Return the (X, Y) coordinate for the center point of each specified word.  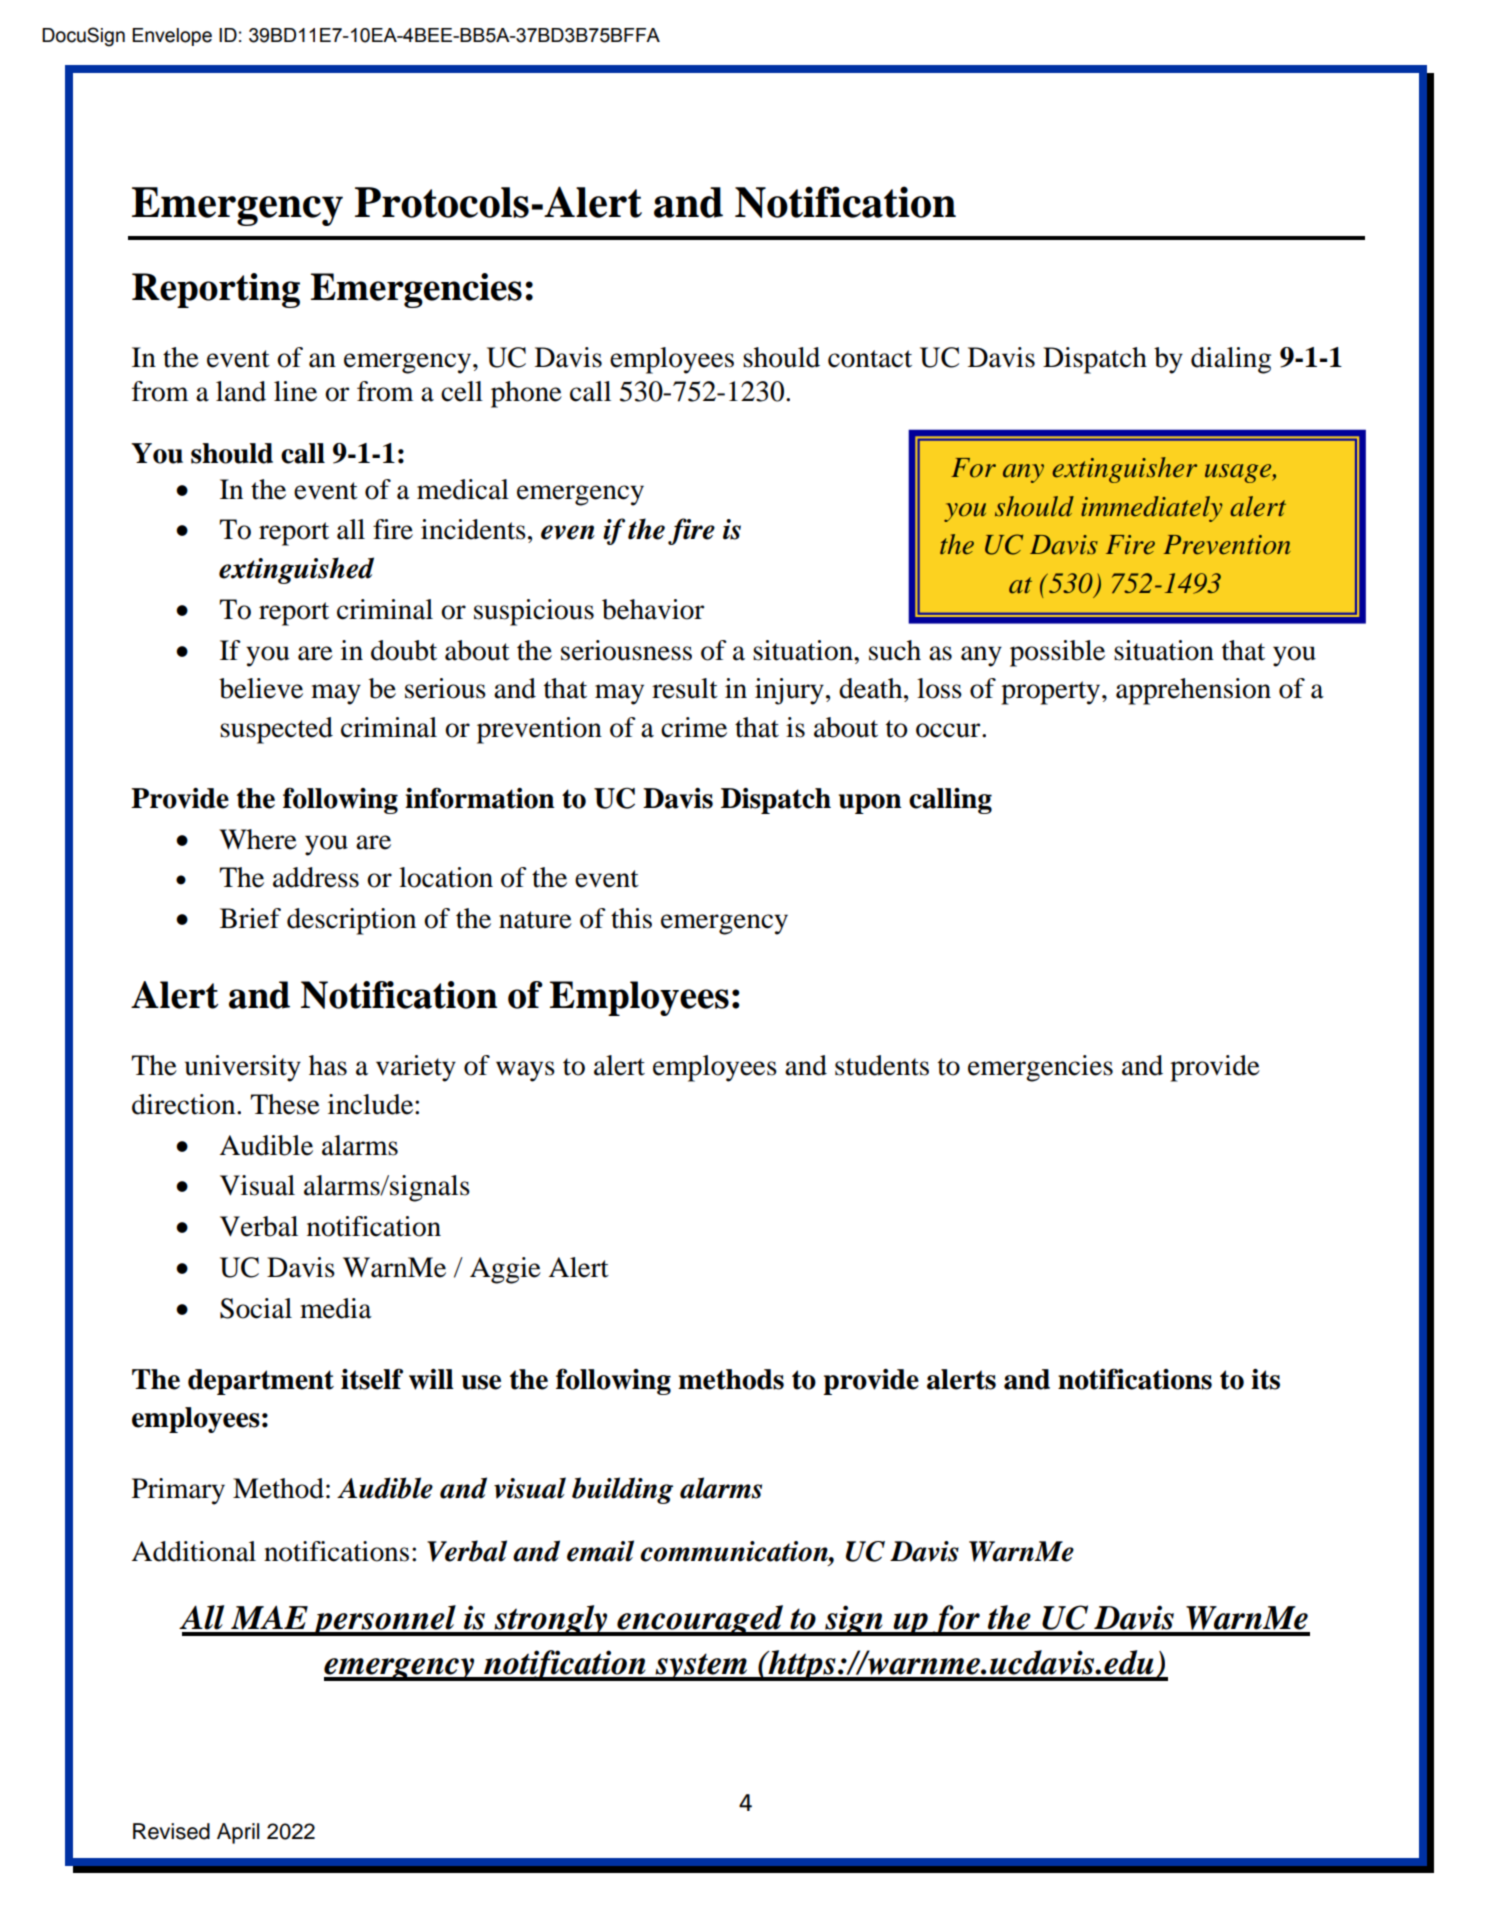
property (1052, 693)
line (295, 391)
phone (526, 394)
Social (256, 1308)
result (685, 688)
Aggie (505, 1270)
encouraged (700, 1620)
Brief (250, 918)
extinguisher (1125, 470)
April (238, 1833)
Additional (193, 1551)
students (882, 1065)
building (622, 1490)
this (631, 918)
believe (261, 688)
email (600, 1551)
